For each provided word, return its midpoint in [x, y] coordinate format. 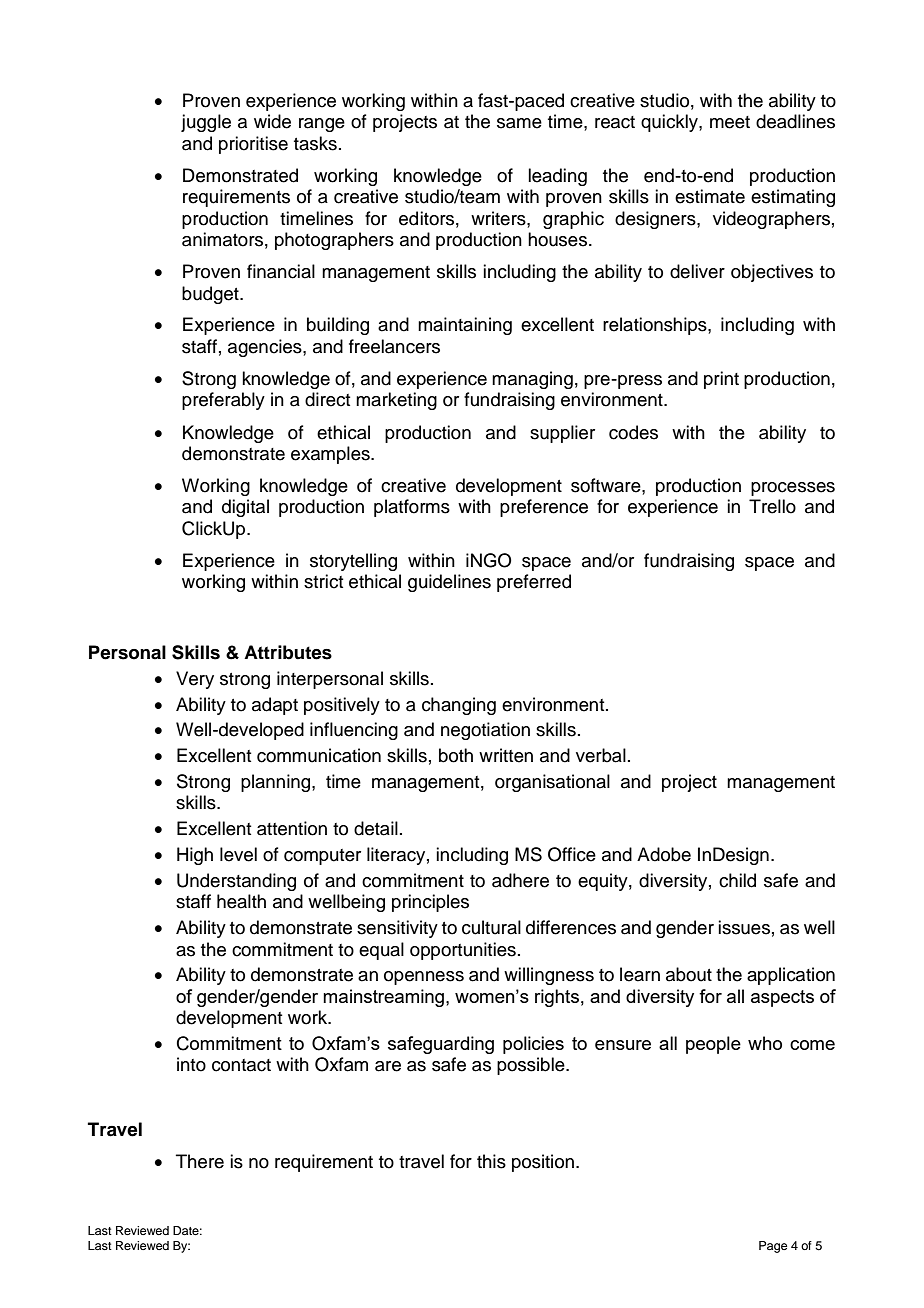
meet [730, 122]
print [721, 380]
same [519, 123]
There [200, 1161]
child [737, 880]
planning [277, 783]
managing [532, 380]
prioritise [253, 145]
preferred [534, 583]
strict [323, 581]
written [506, 755]
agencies [266, 348]
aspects [782, 998]
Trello [772, 506]
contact [241, 1065]
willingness [549, 976]
